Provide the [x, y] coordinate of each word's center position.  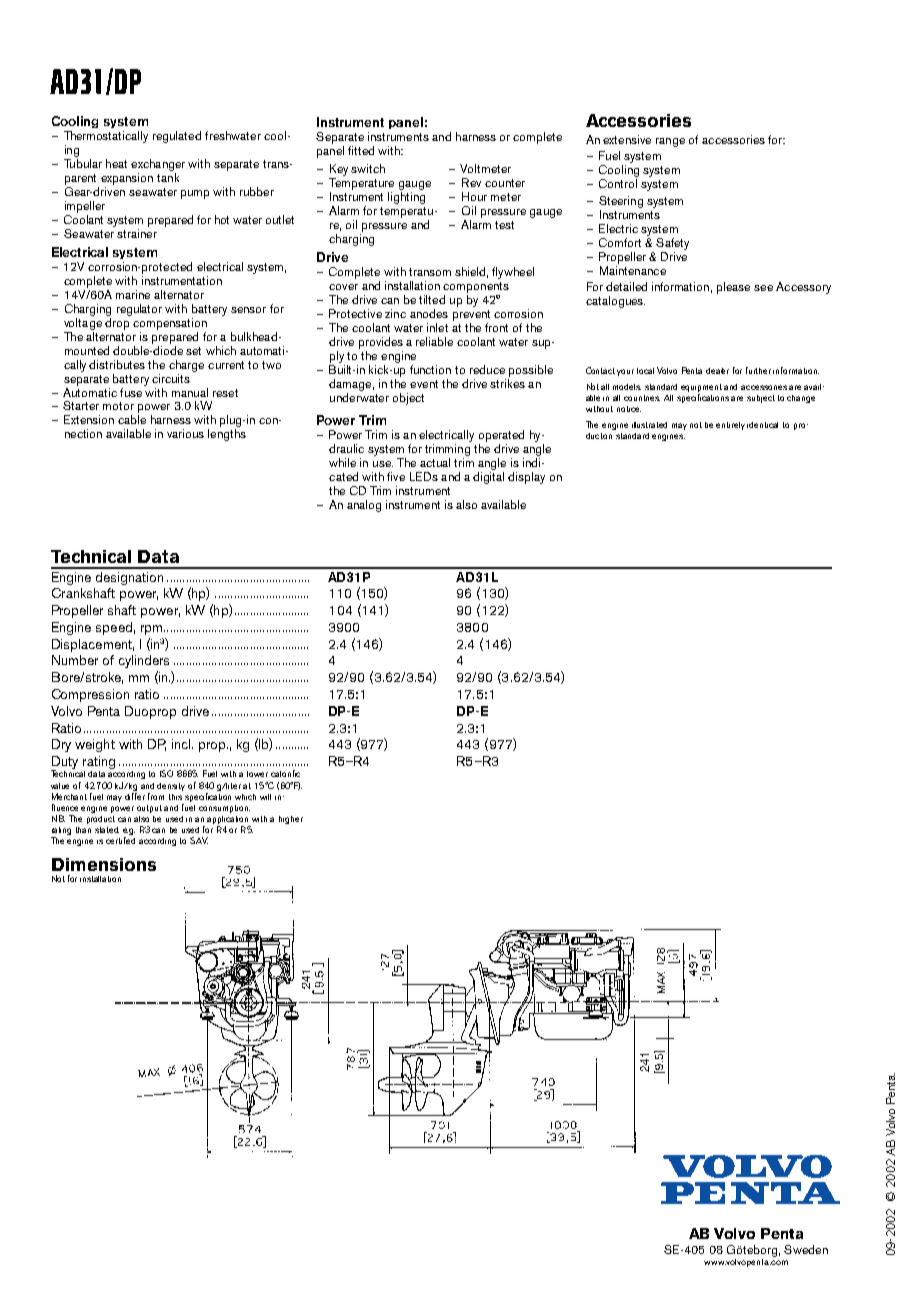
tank [168, 177]
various [185, 433]
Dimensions [104, 864]
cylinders [144, 661]
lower [257, 774]
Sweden [806, 1249]
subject [761, 399]
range [670, 142]
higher [291, 820]
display [526, 478]
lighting [406, 198]
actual [435, 462]
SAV [199, 840]
